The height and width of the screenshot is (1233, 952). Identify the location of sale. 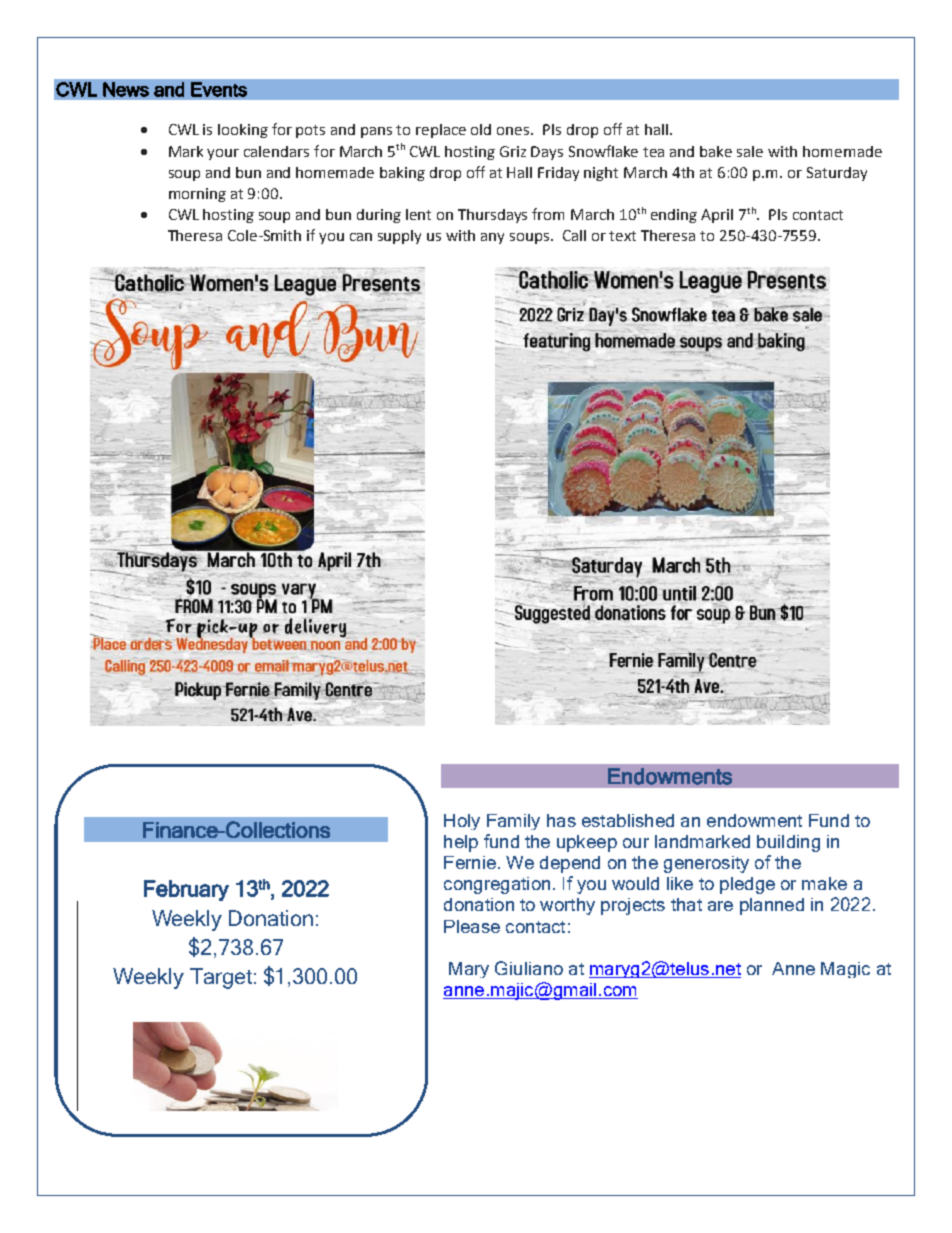
(750, 151).
